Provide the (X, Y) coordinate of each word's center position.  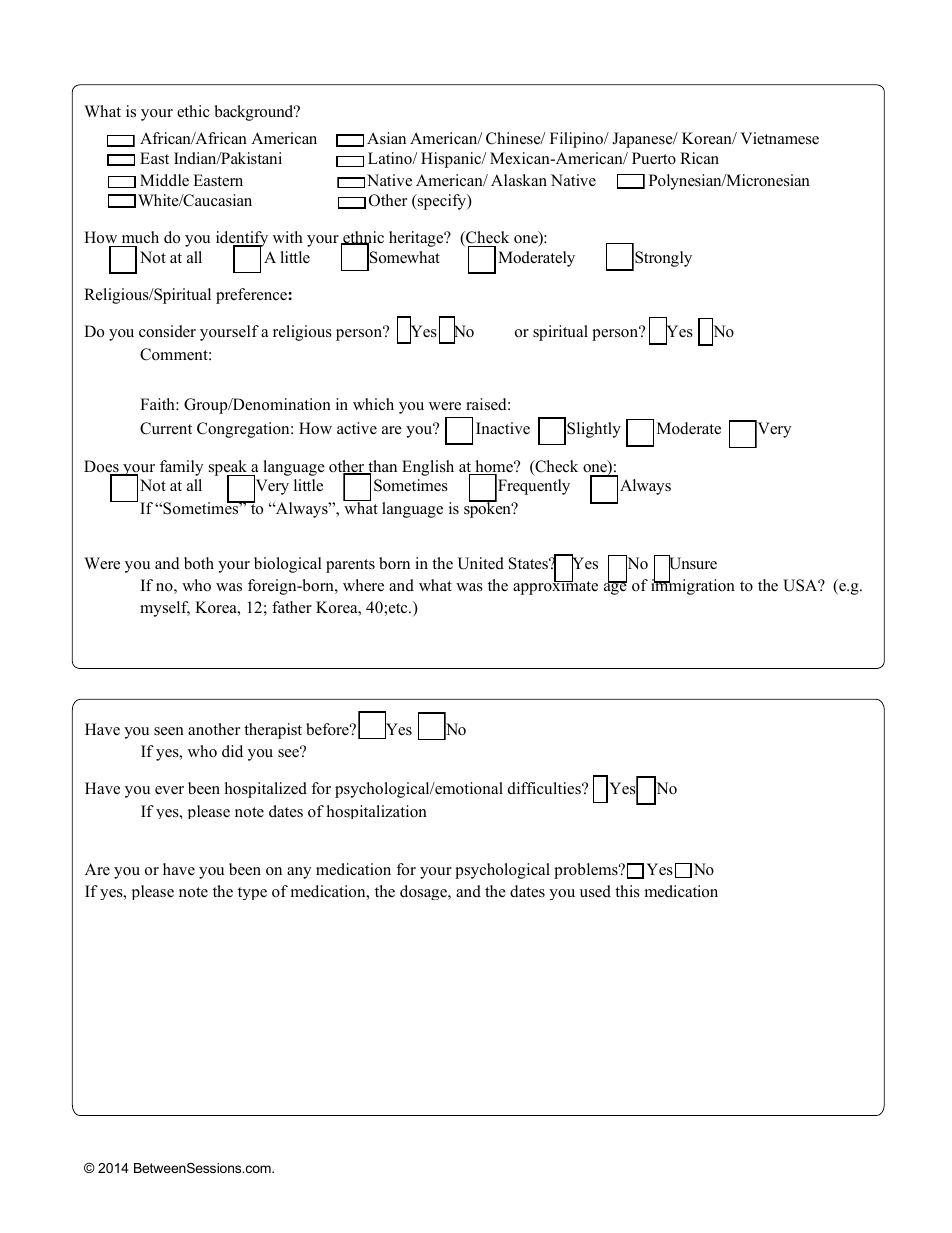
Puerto (654, 158)
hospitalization (377, 812)
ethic (193, 111)
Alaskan (519, 180)
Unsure (692, 563)
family (181, 468)
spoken (488, 509)
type (252, 893)
